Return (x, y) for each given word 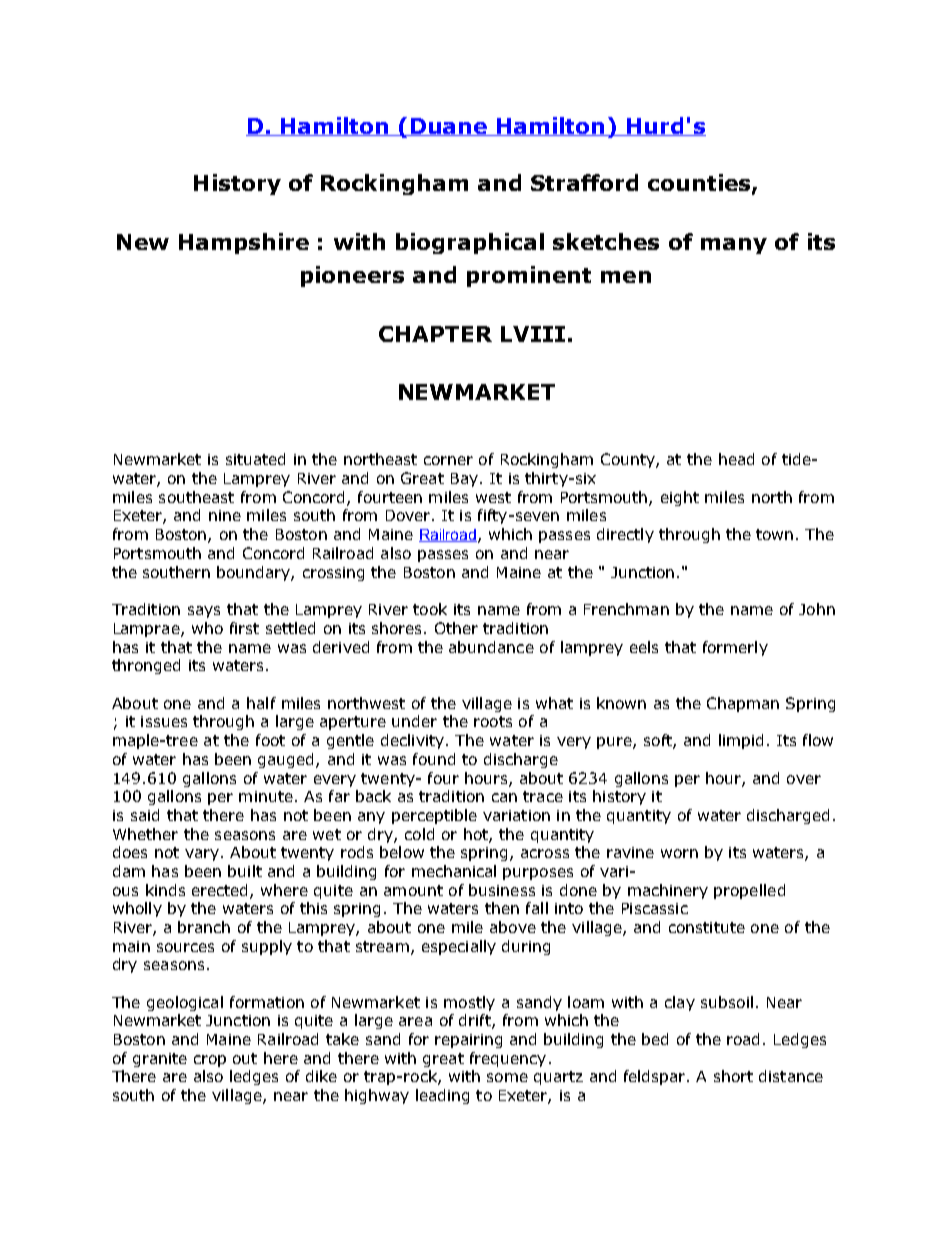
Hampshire (244, 243)
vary (202, 855)
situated (255, 459)
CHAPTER (435, 334)
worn (679, 853)
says (204, 612)
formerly (735, 648)
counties (700, 184)
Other (456, 628)
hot (477, 835)
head (736, 459)
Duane (449, 127)
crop (210, 1061)
